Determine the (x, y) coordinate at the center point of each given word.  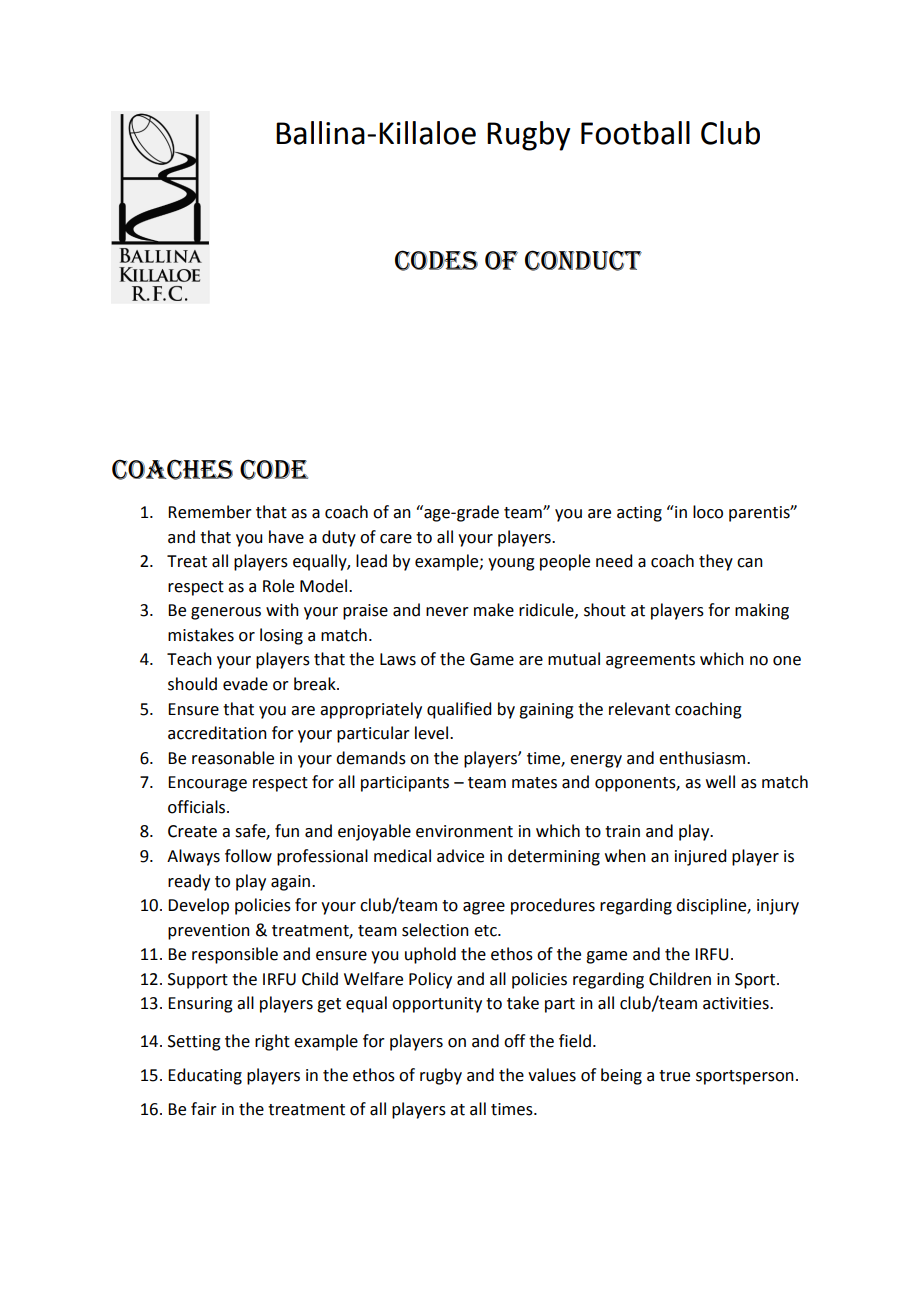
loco (708, 512)
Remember (210, 512)
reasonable (233, 758)
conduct (583, 260)
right (272, 1042)
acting (639, 514)
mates (534, 783)
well (720, 782)
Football (635, 133)
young (511, 564)
